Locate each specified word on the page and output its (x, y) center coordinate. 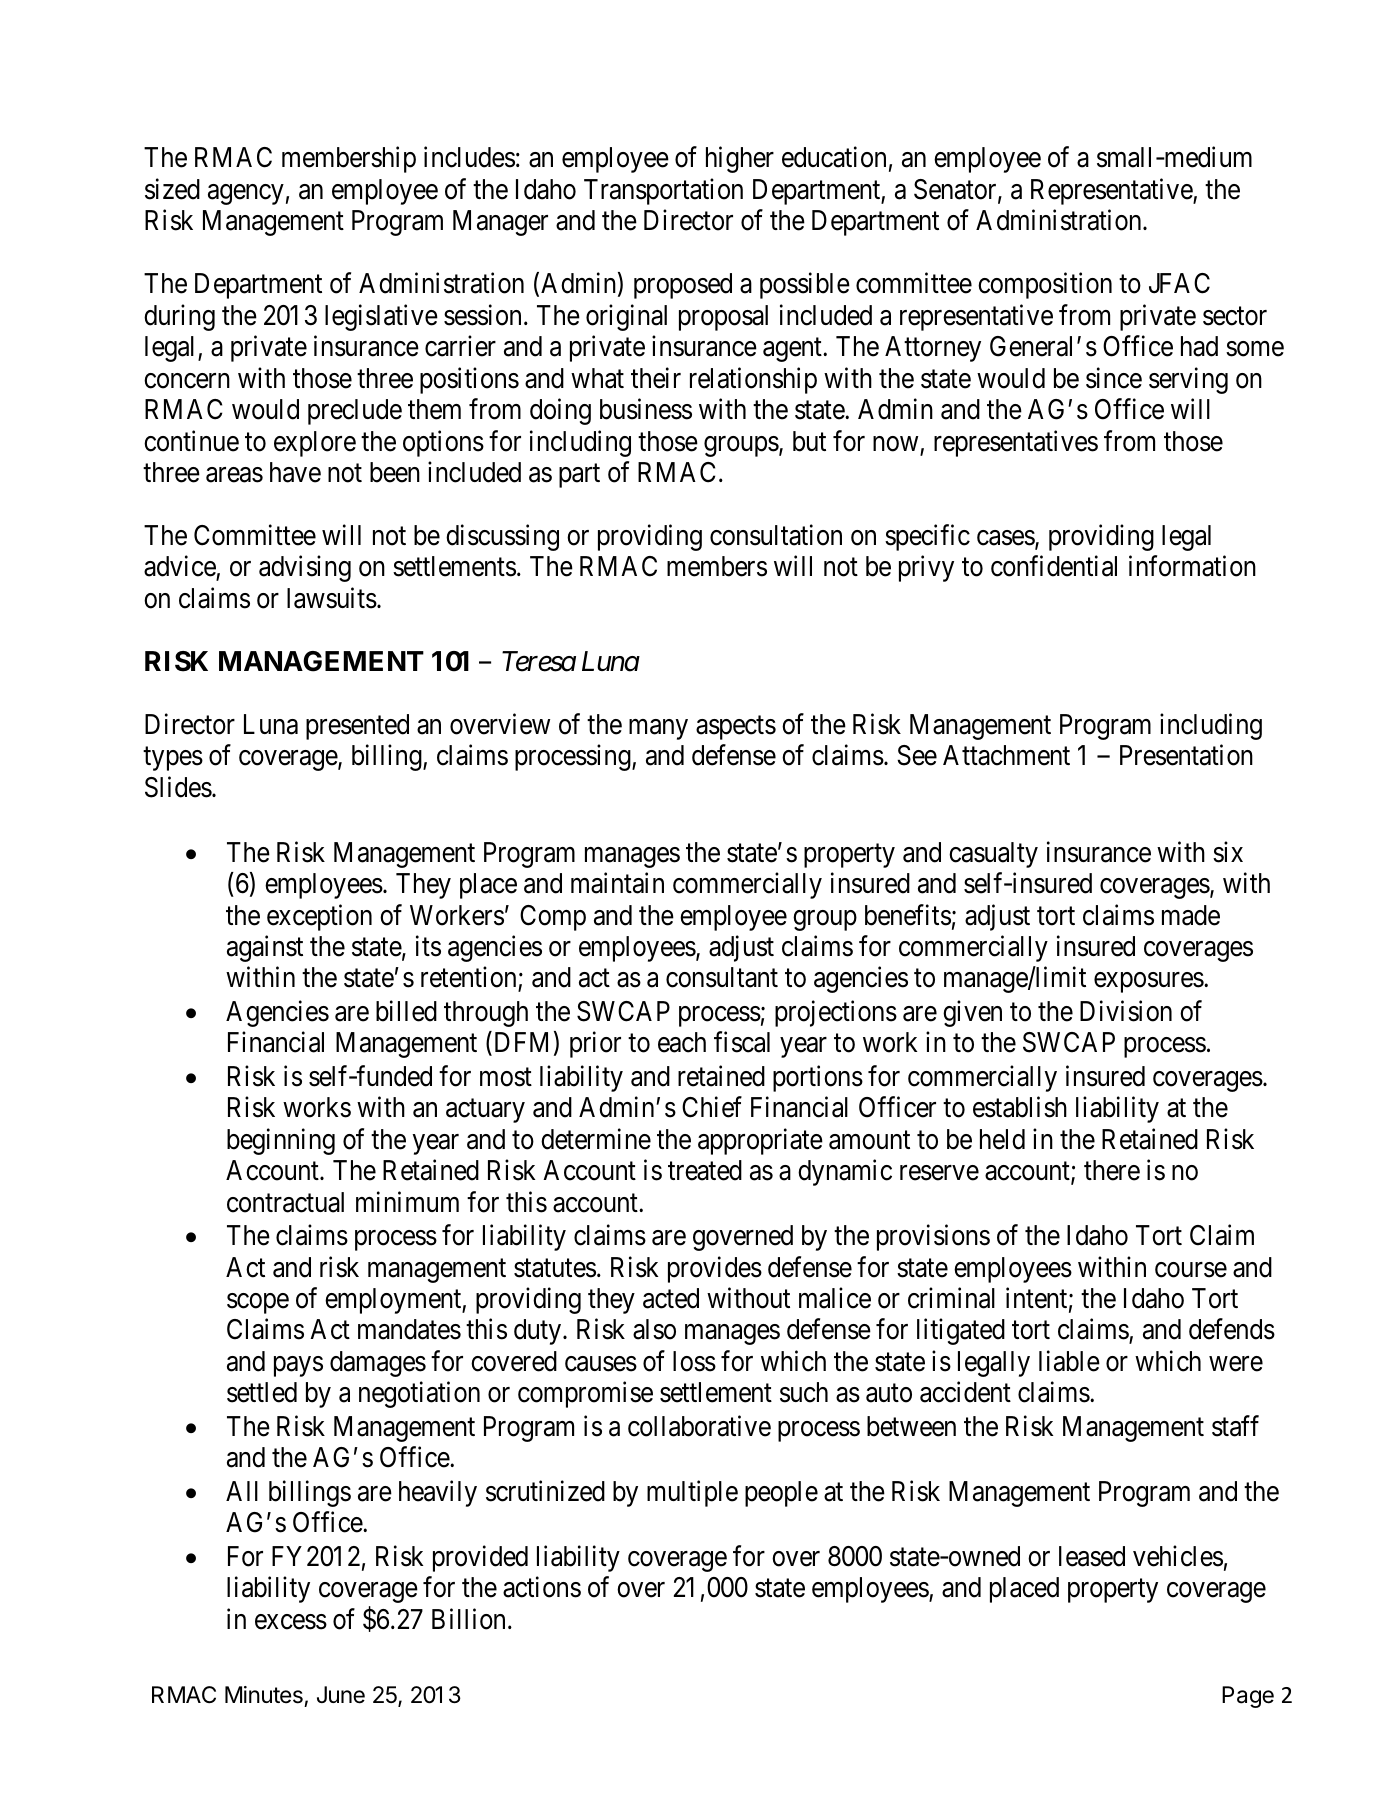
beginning (281, 1141)
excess (291, 1622)
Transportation (663, 191)
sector (1235, 316)
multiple (692, 1493)
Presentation (1186, 755)
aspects (736, 728)
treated (705, 1170)
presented (357, 727)
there (1112, 1170)
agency (246, 194)
